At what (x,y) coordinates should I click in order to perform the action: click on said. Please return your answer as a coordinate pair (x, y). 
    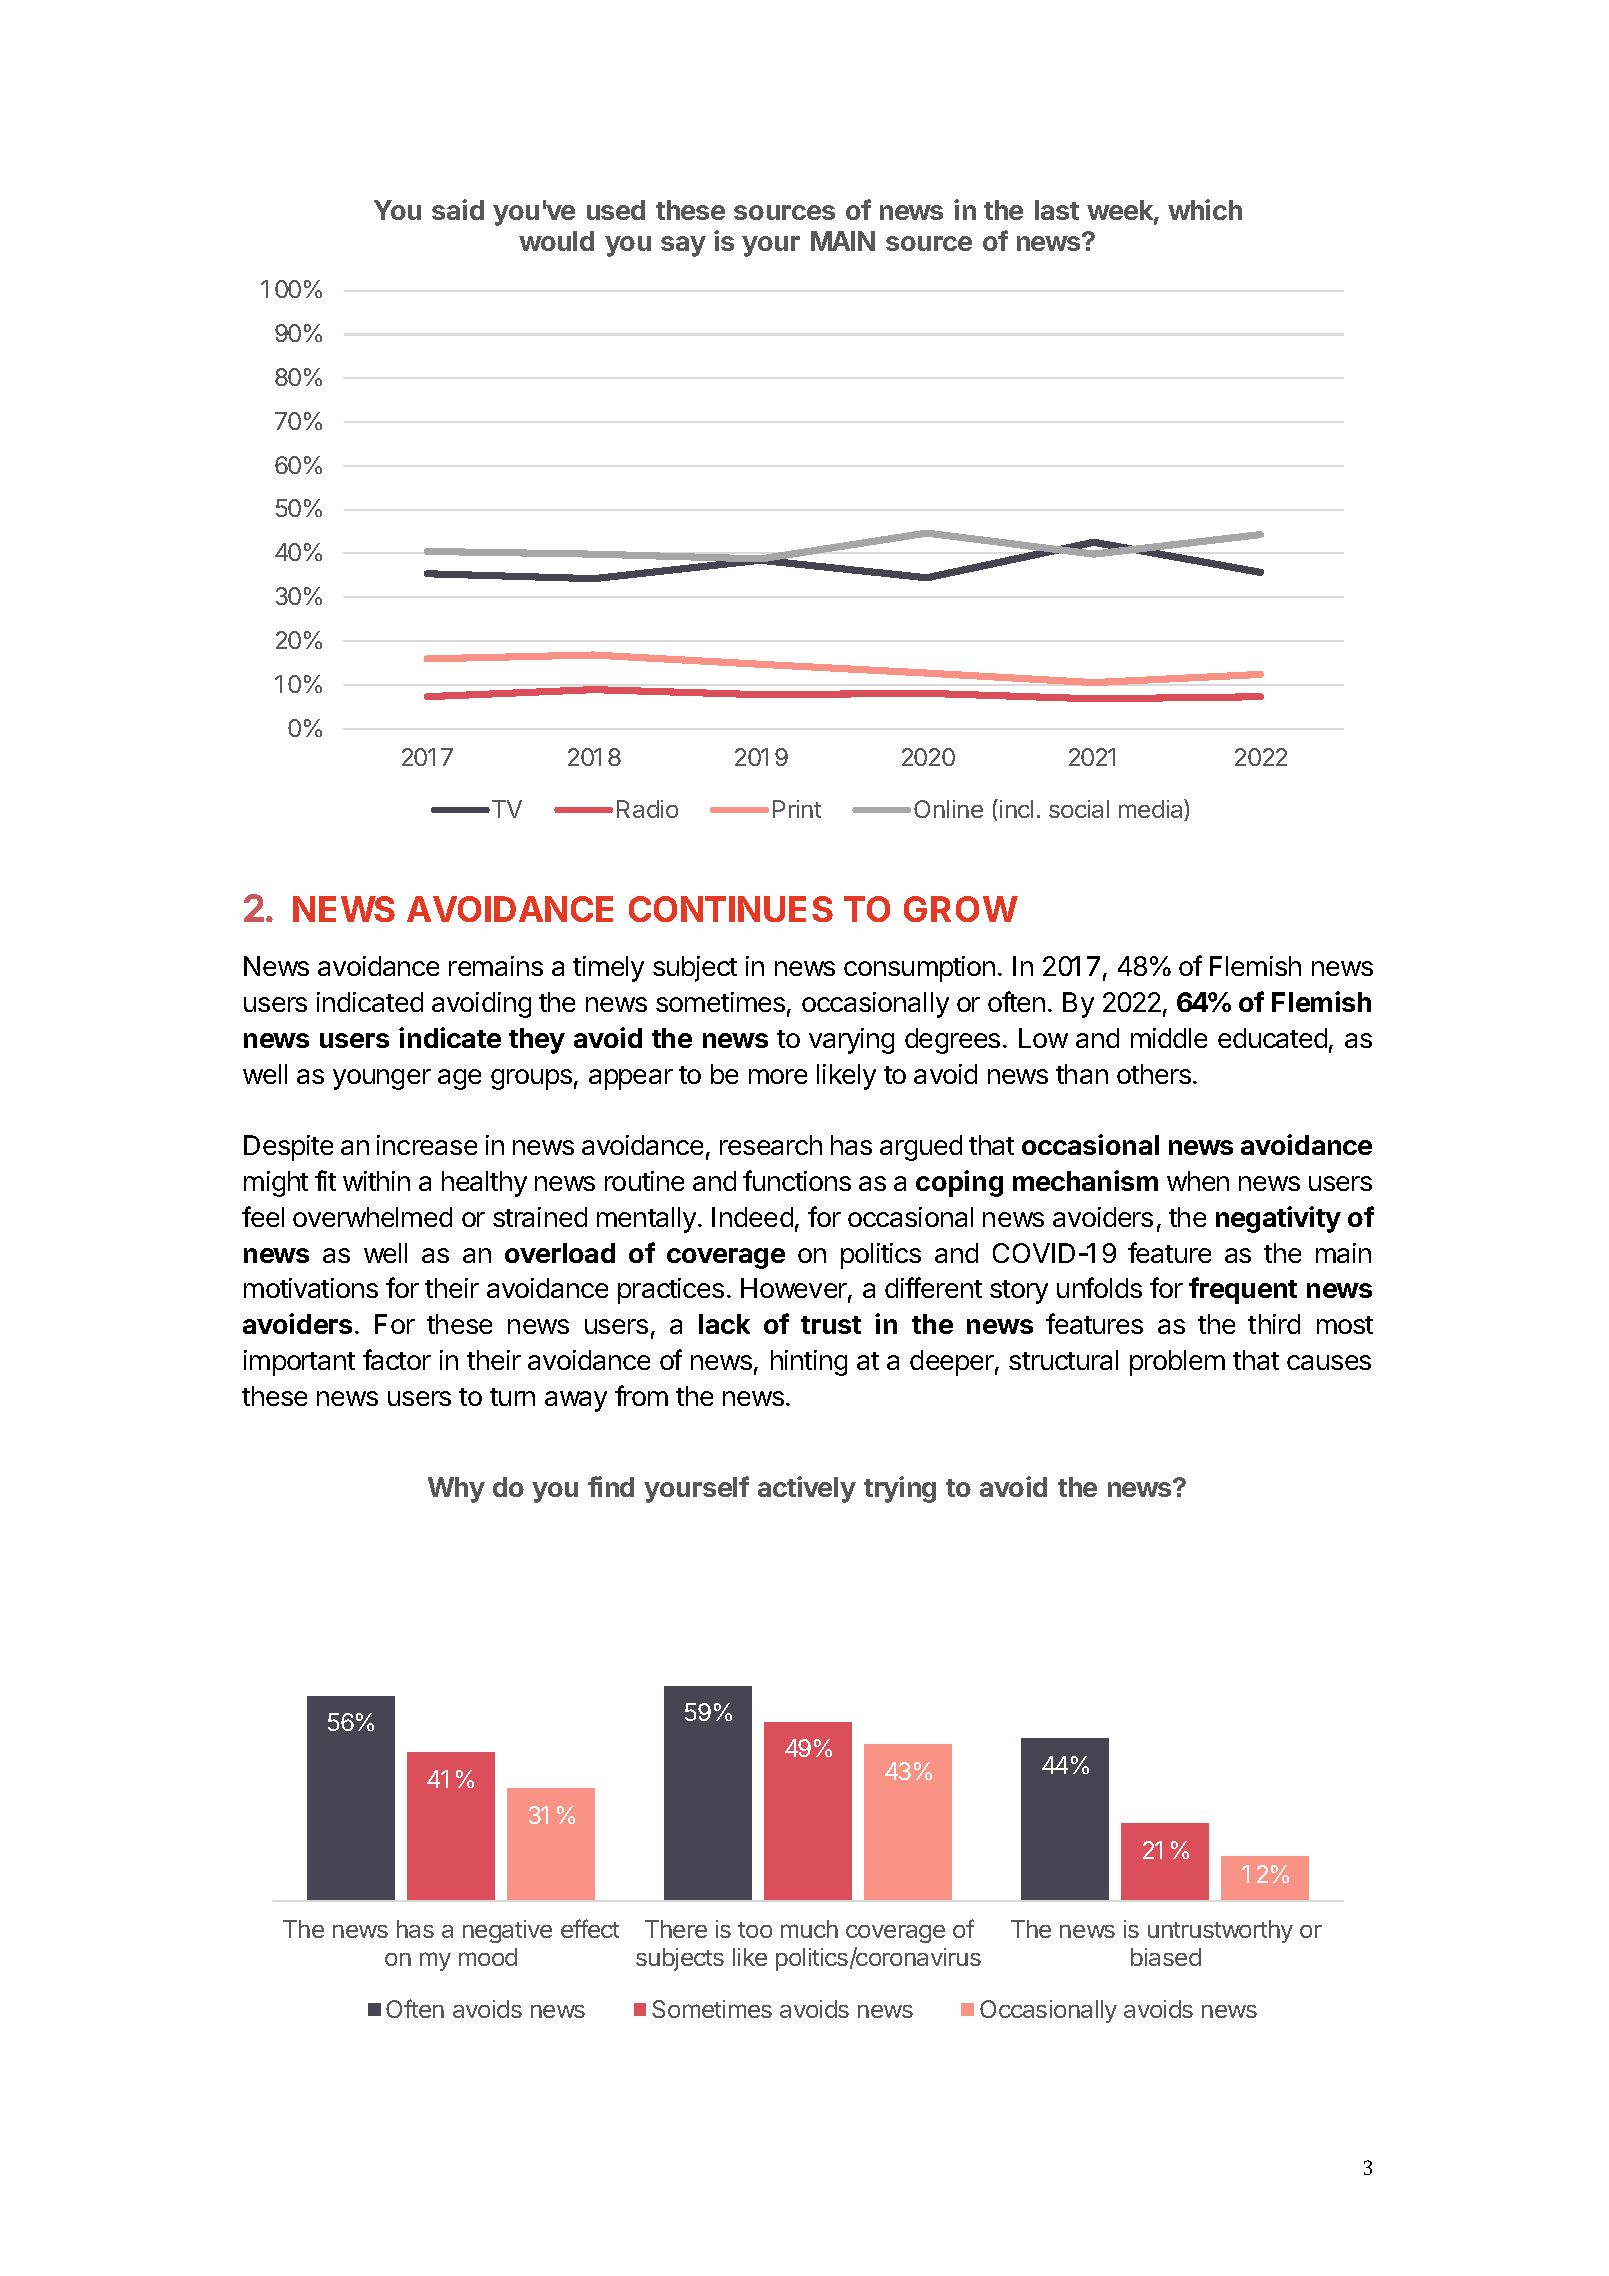
    Looking at the image, I should click on (458, 209).
